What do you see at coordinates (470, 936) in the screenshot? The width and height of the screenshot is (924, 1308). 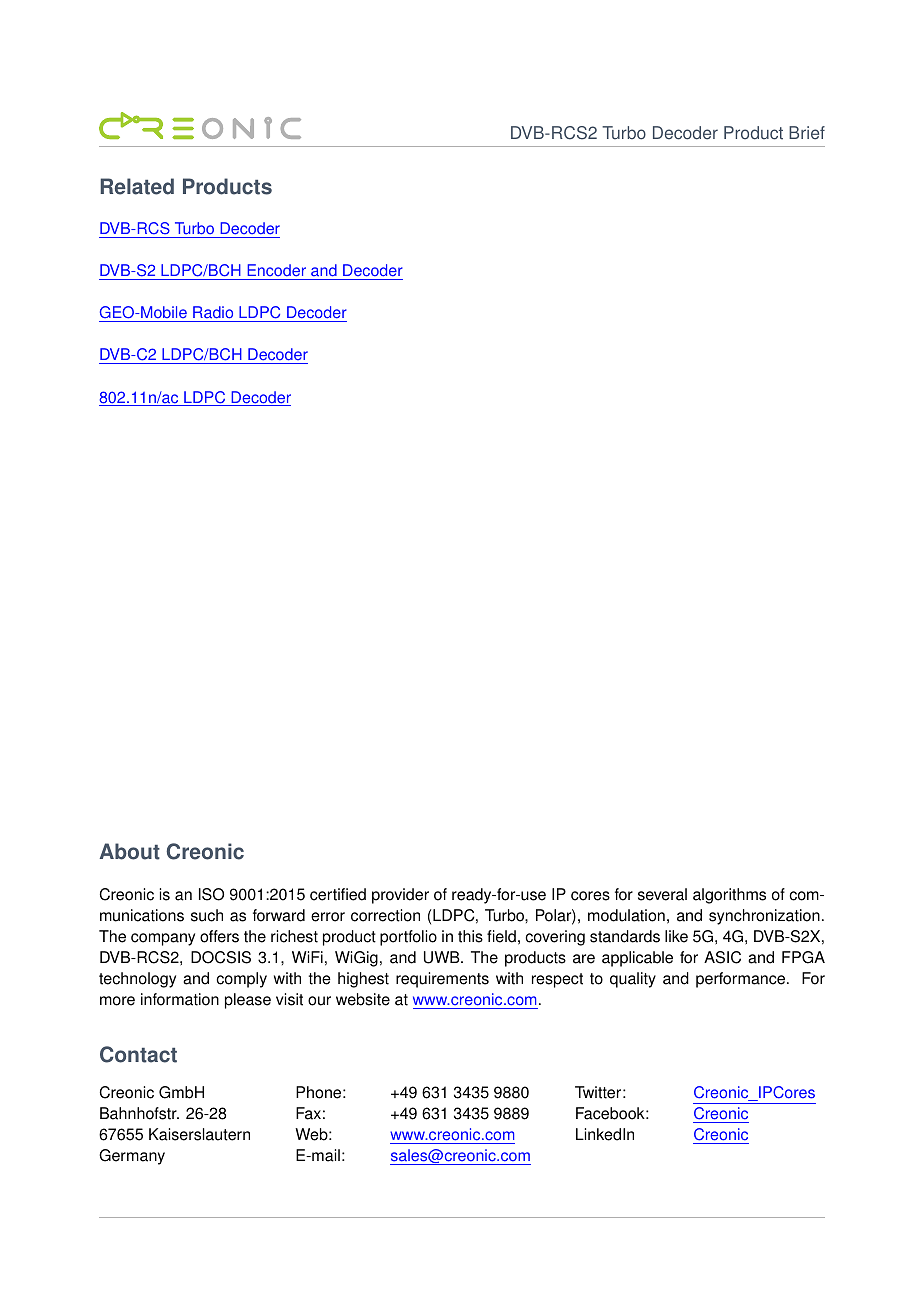 I see `this` at bounding box center [470, 936].
